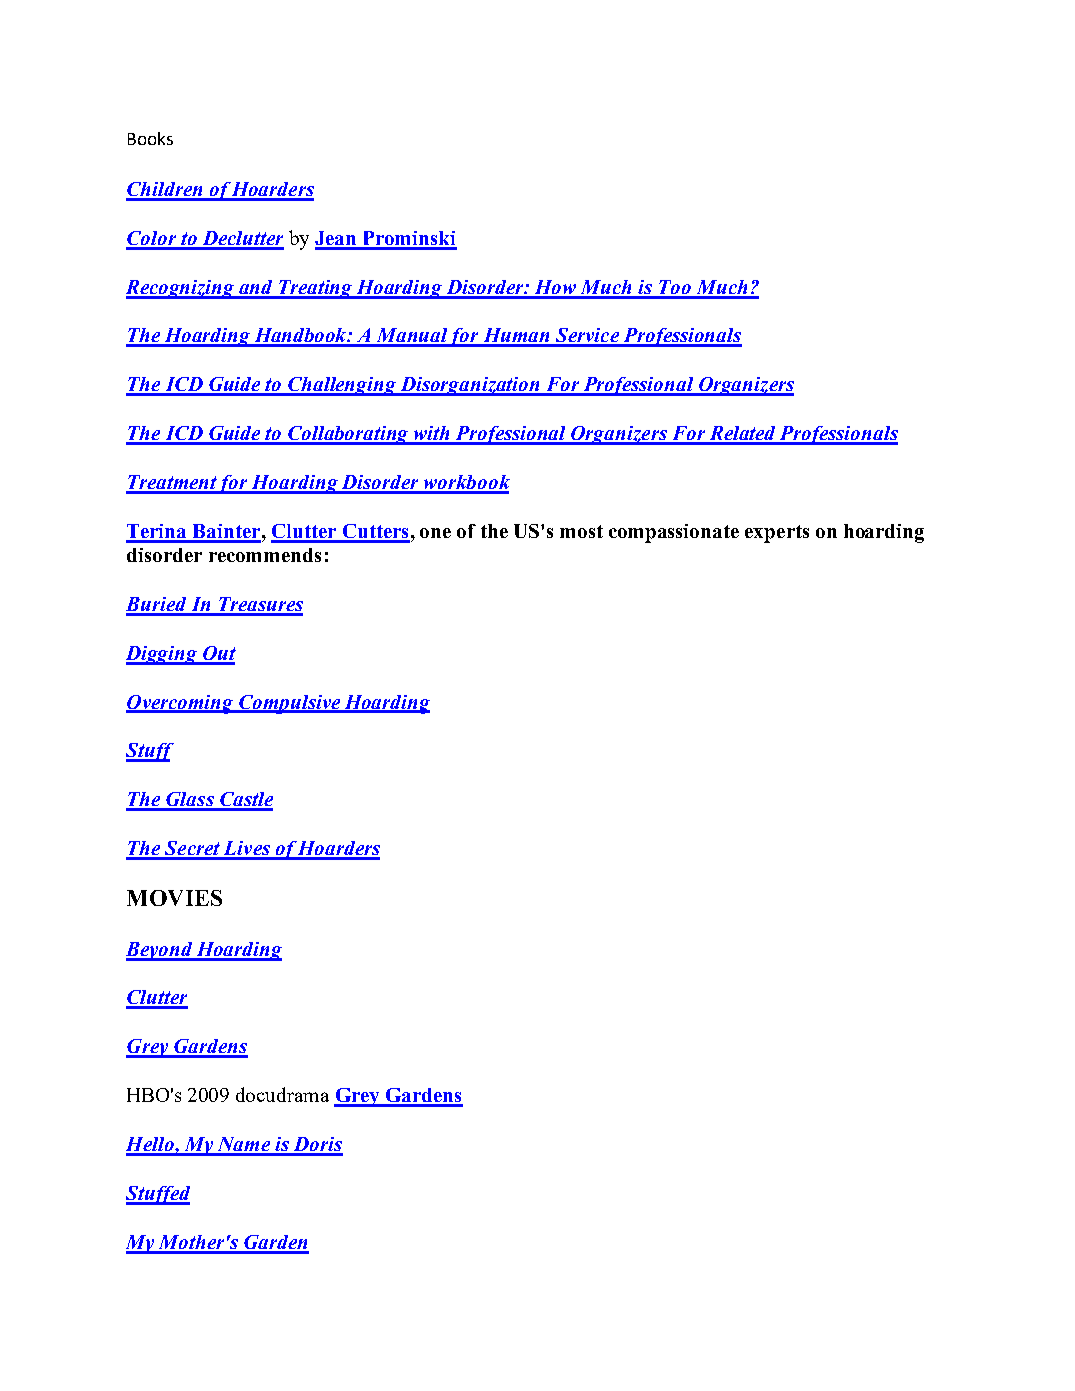 Image resolution: width=1075 pixels, height=1391 pixels. Describe the element at coordinates (316, 289) in the screenshot. I see `Treating` at that location.
